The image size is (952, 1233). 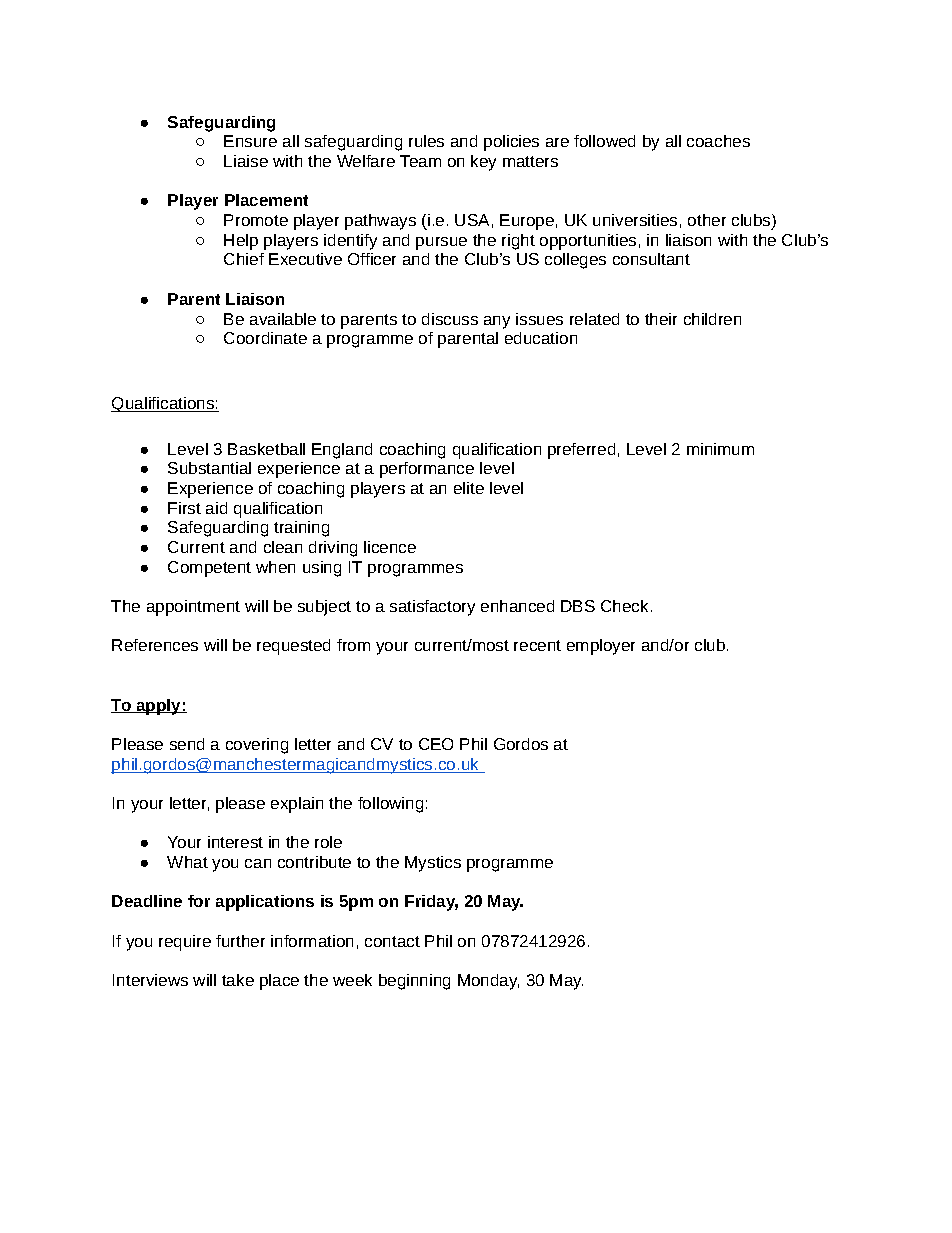 I want to click on Substantial, so click(x=209, y=468).
